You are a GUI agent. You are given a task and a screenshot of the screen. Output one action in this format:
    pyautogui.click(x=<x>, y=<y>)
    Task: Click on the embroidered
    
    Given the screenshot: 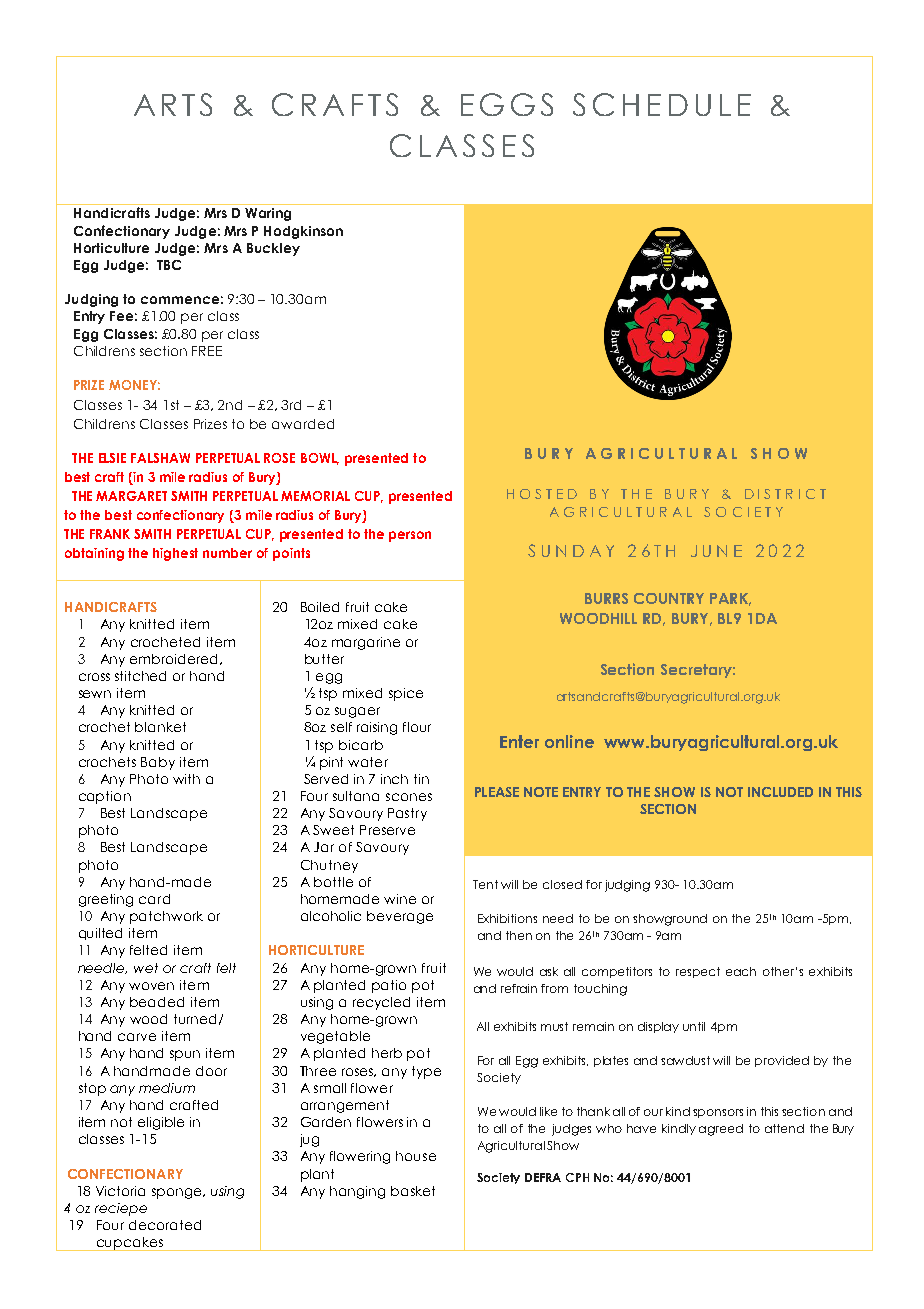 What is the action you would take?
    pyautogui.click(x=175, y=659)
